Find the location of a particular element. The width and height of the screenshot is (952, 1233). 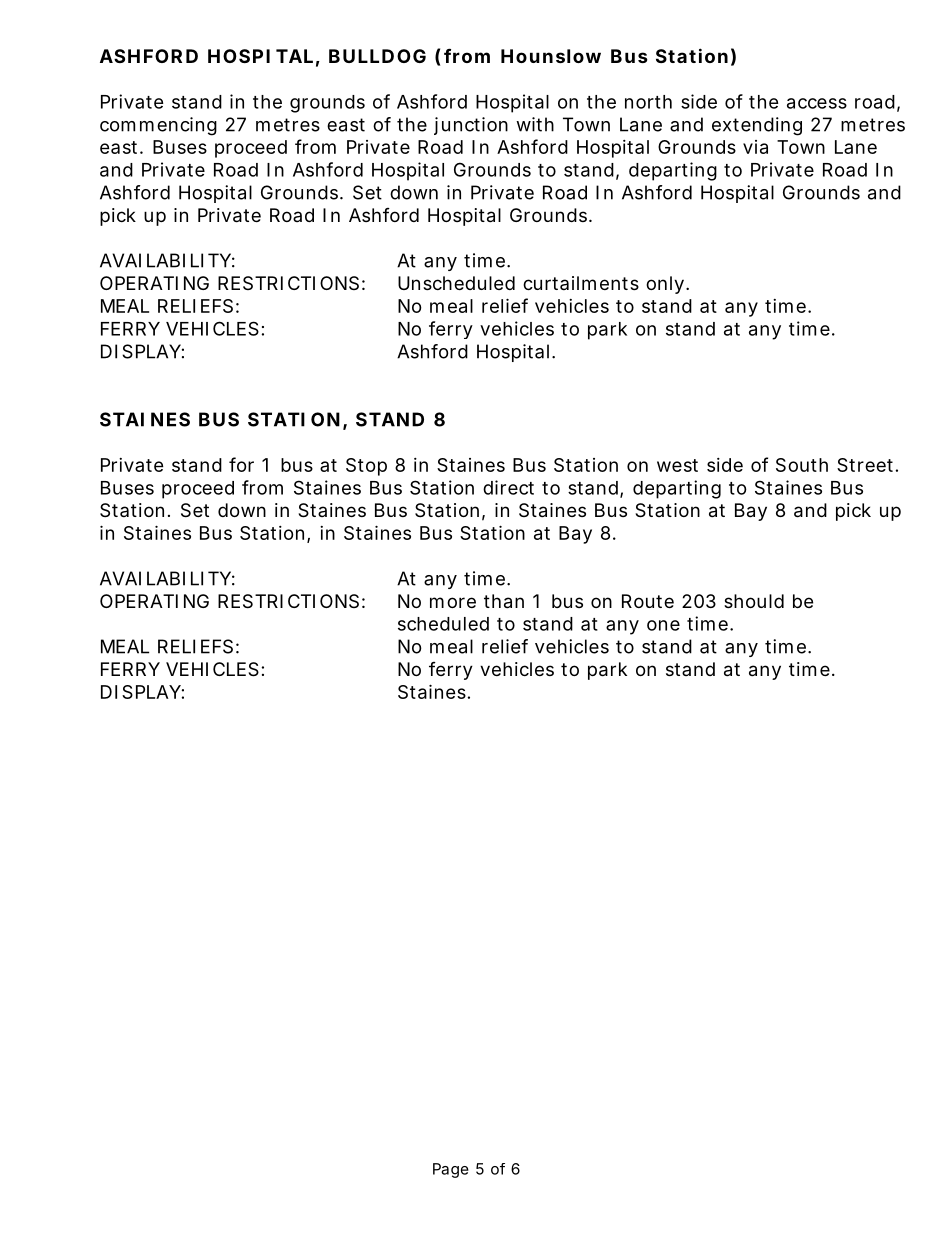

should is located at coordinates (754, 601).
